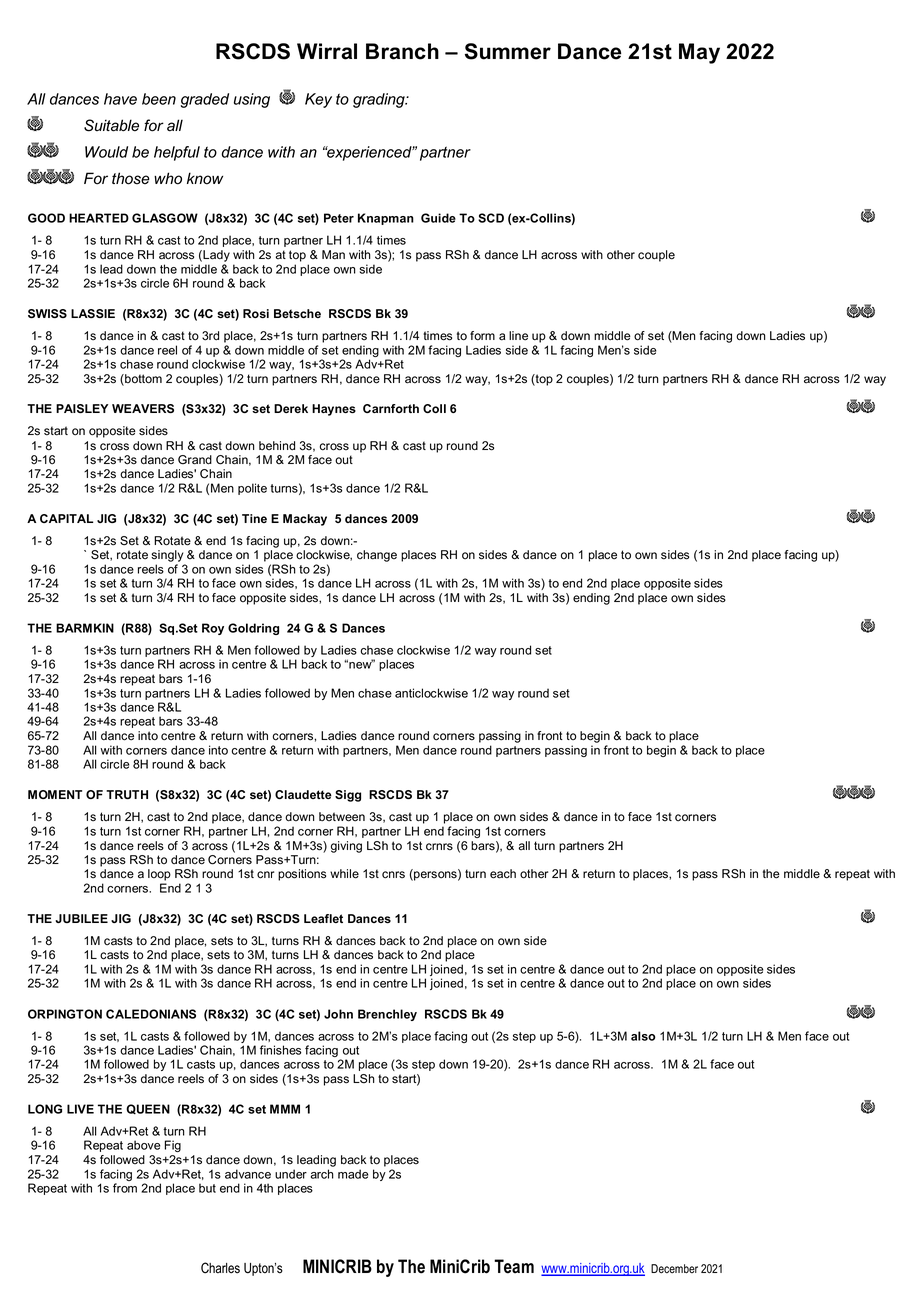 Image resolution: width=924 pixels, height=1308 pixels. I want to click on have, so click(120, 99).
